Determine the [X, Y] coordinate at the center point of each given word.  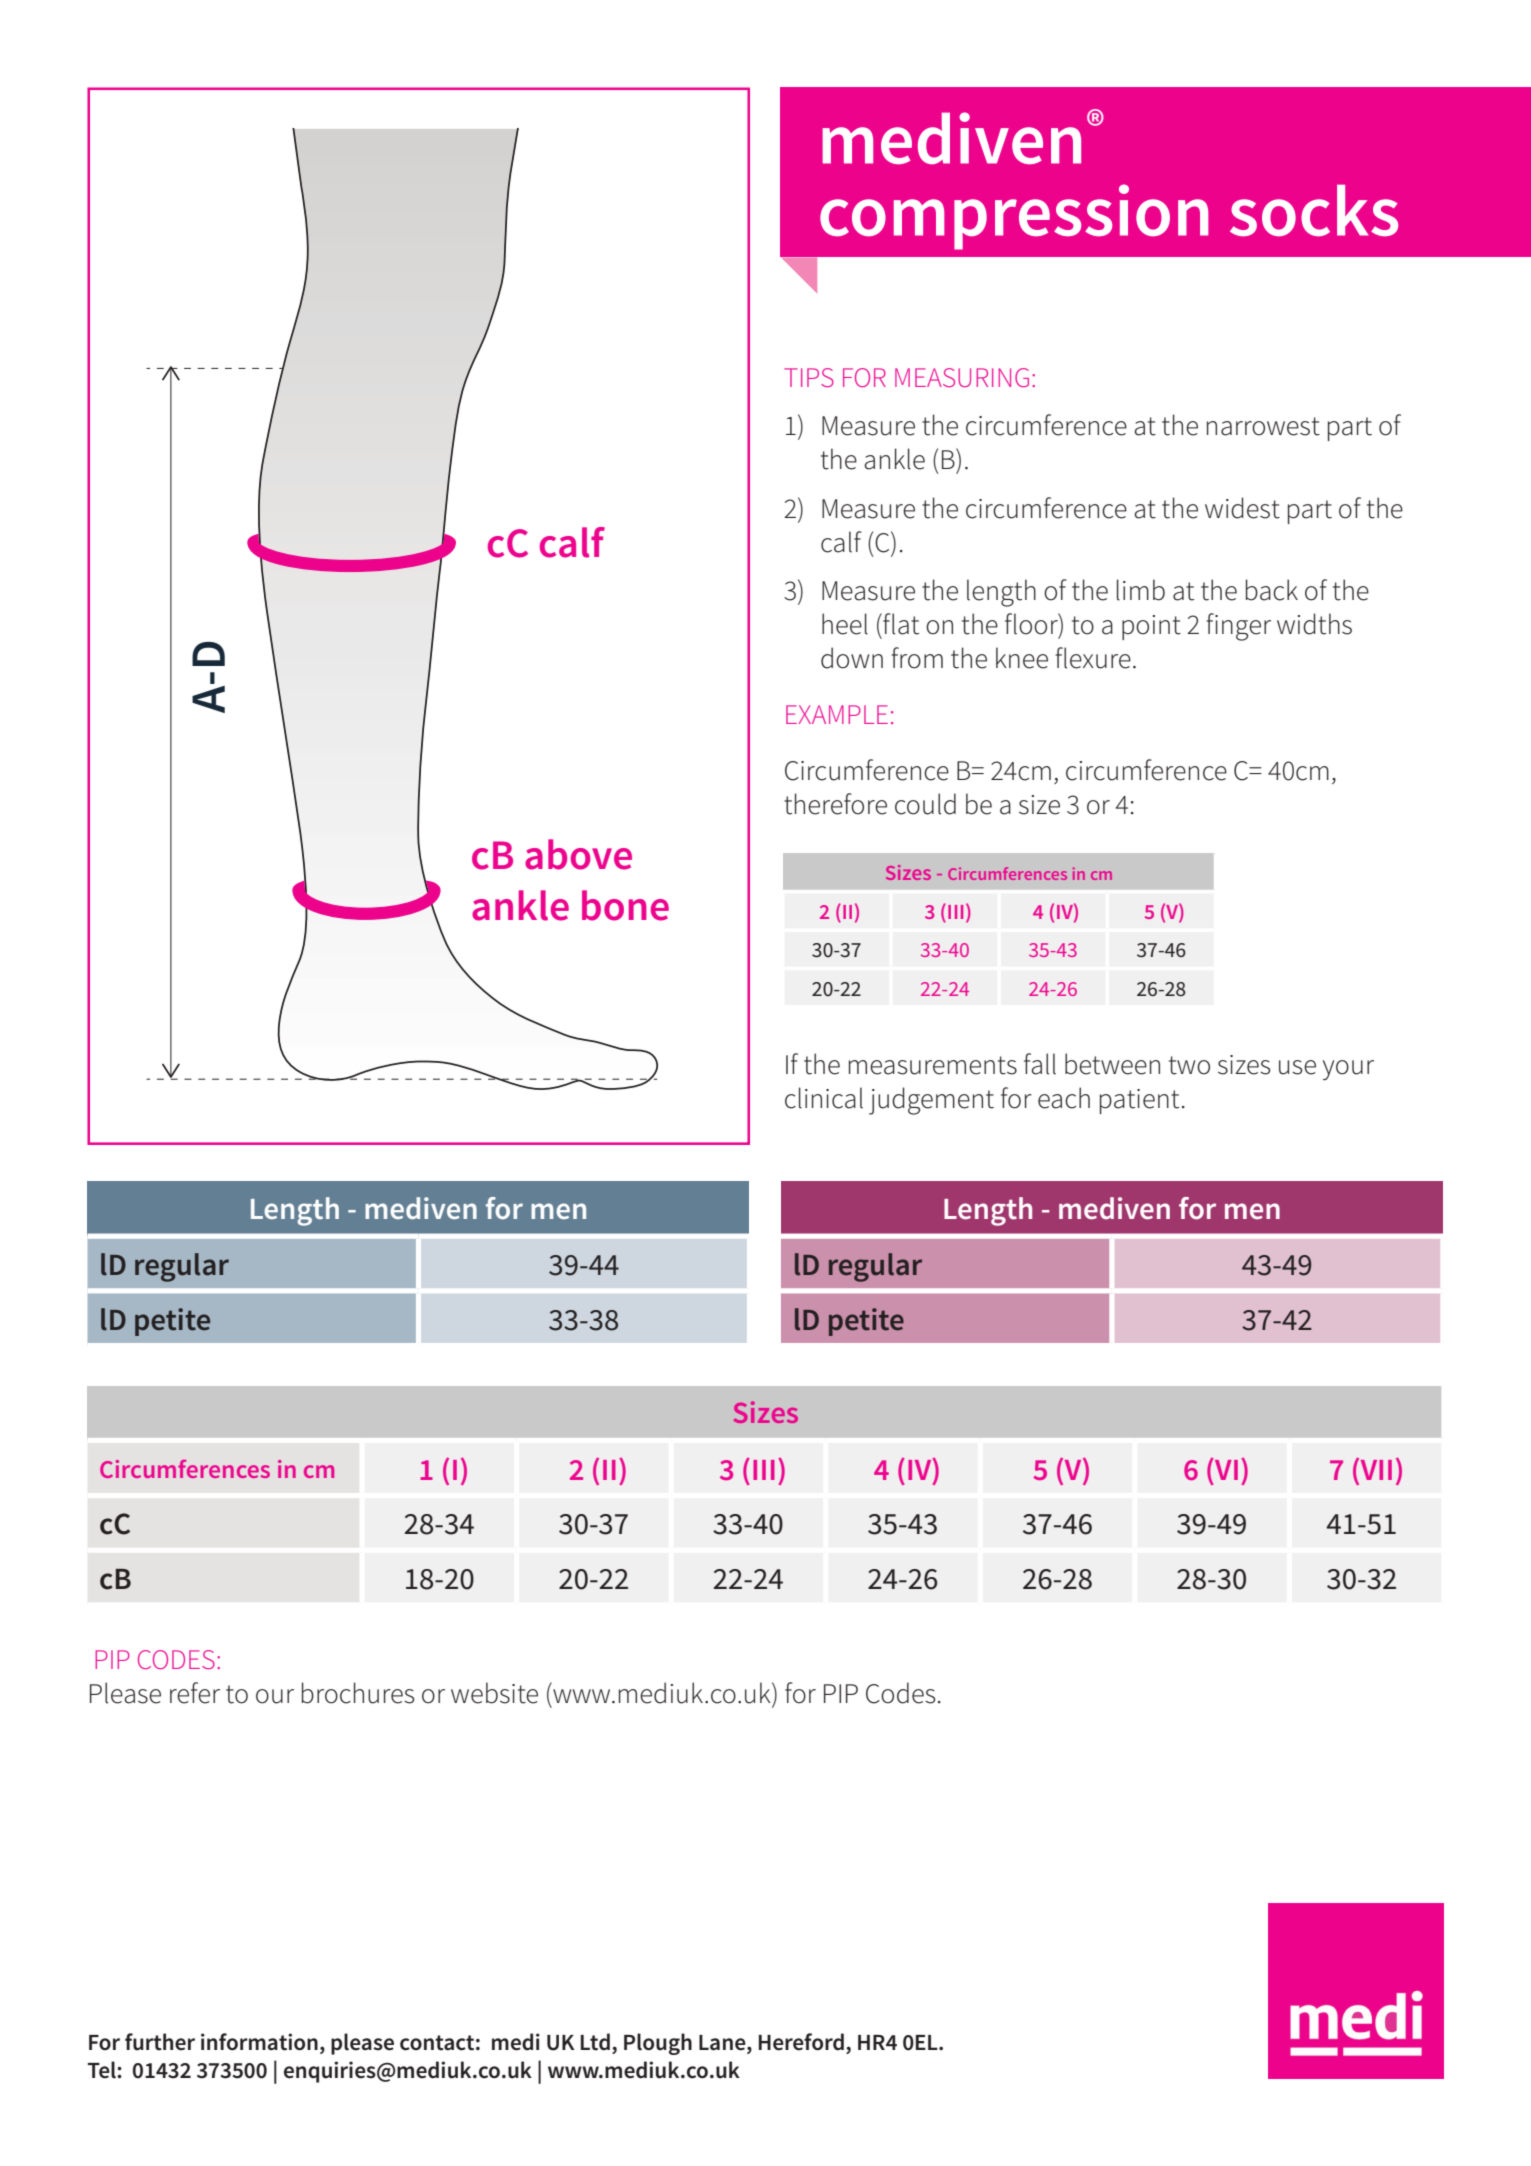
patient [1139, 1101]
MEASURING [962, 377]
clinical [824, 1098]
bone [625, 905]
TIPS [809, 377]
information [259, 2042]
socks [1314, 210]
